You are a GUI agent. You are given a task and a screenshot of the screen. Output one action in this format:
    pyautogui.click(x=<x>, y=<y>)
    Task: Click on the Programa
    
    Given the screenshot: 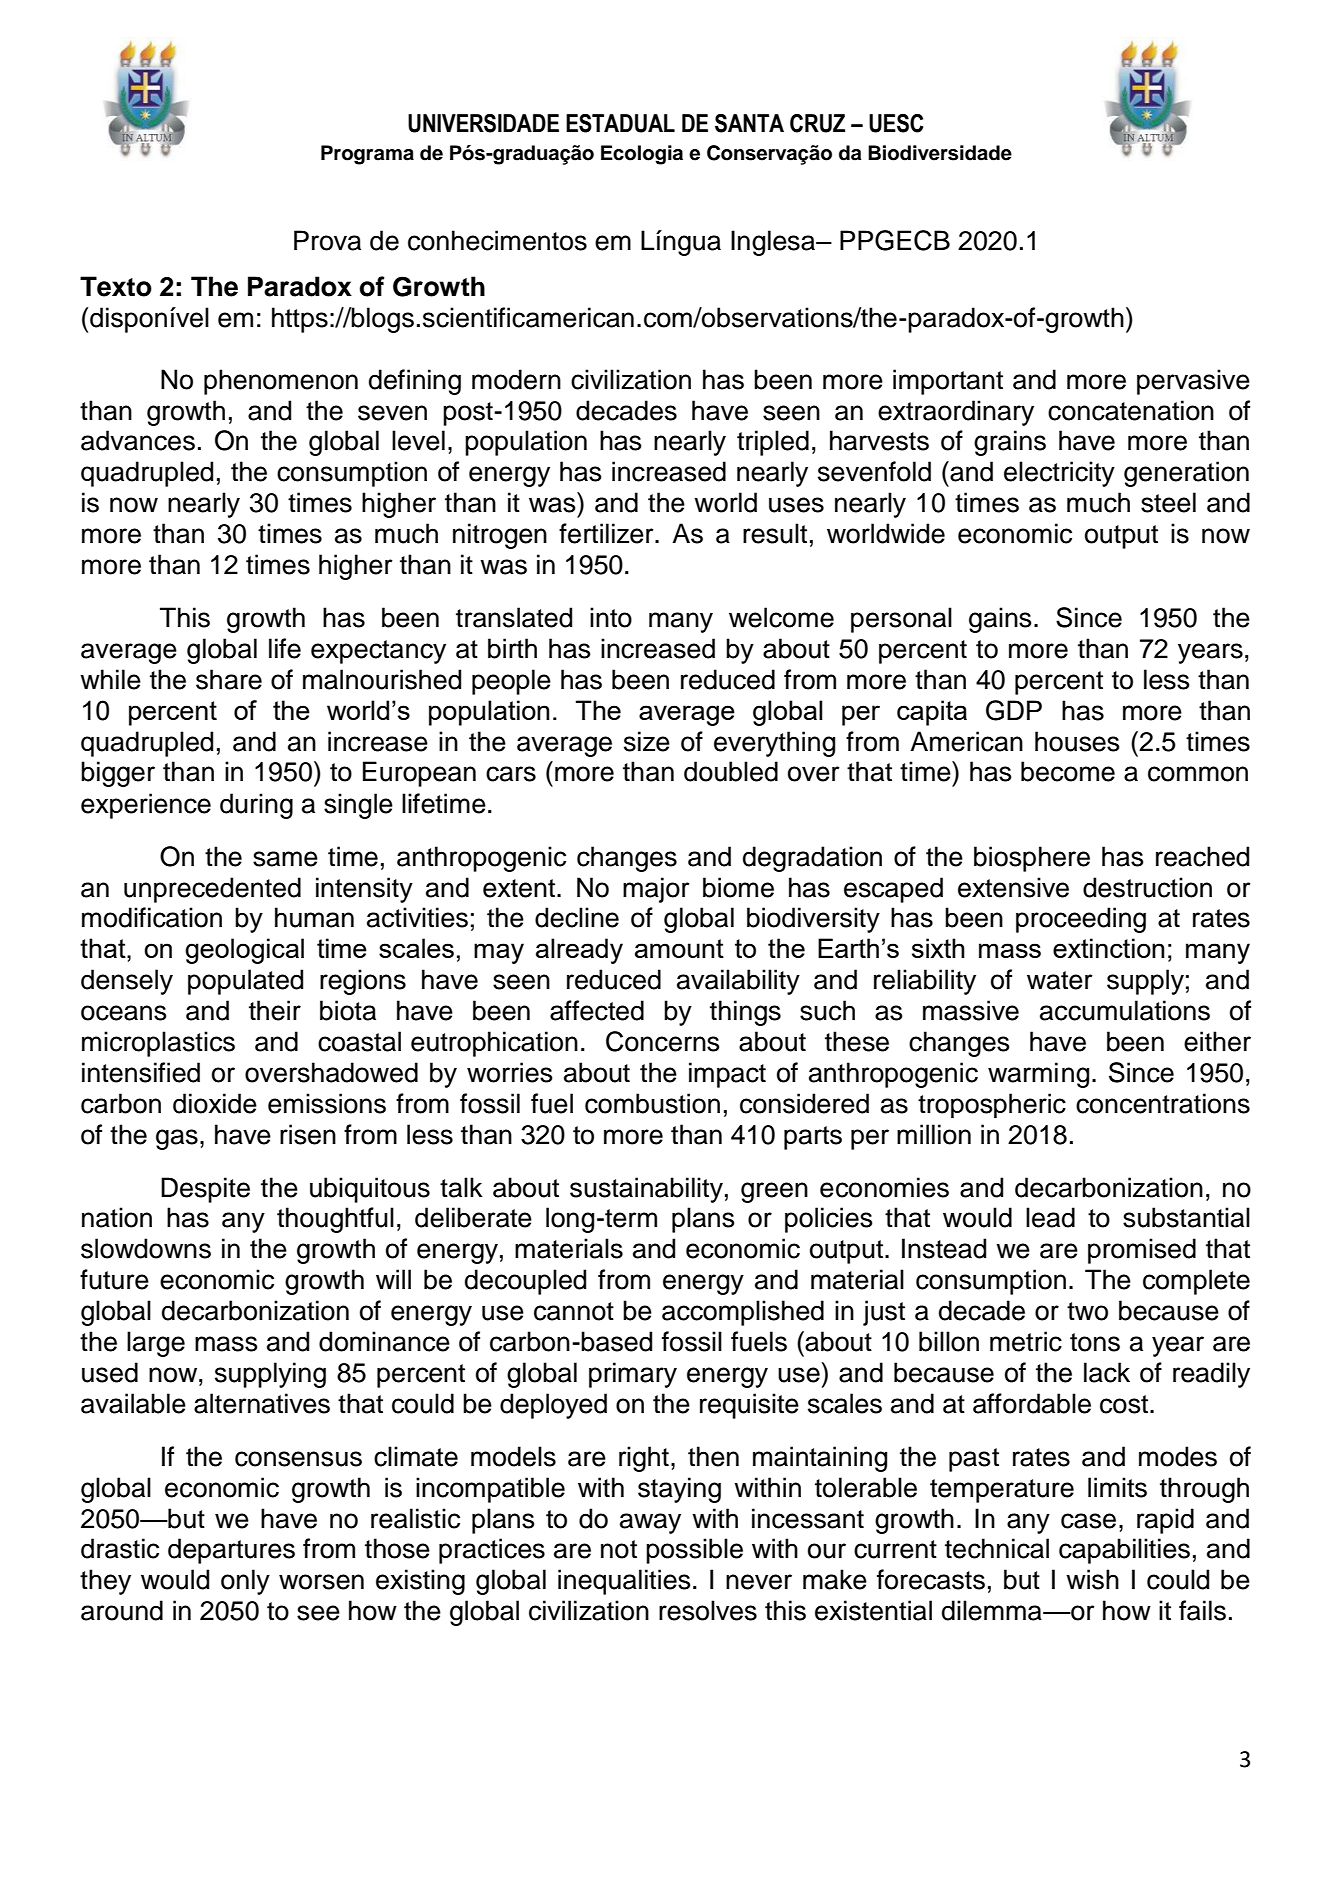 What is the action you would take?
    pyautogui.click(x=367, y=155)
